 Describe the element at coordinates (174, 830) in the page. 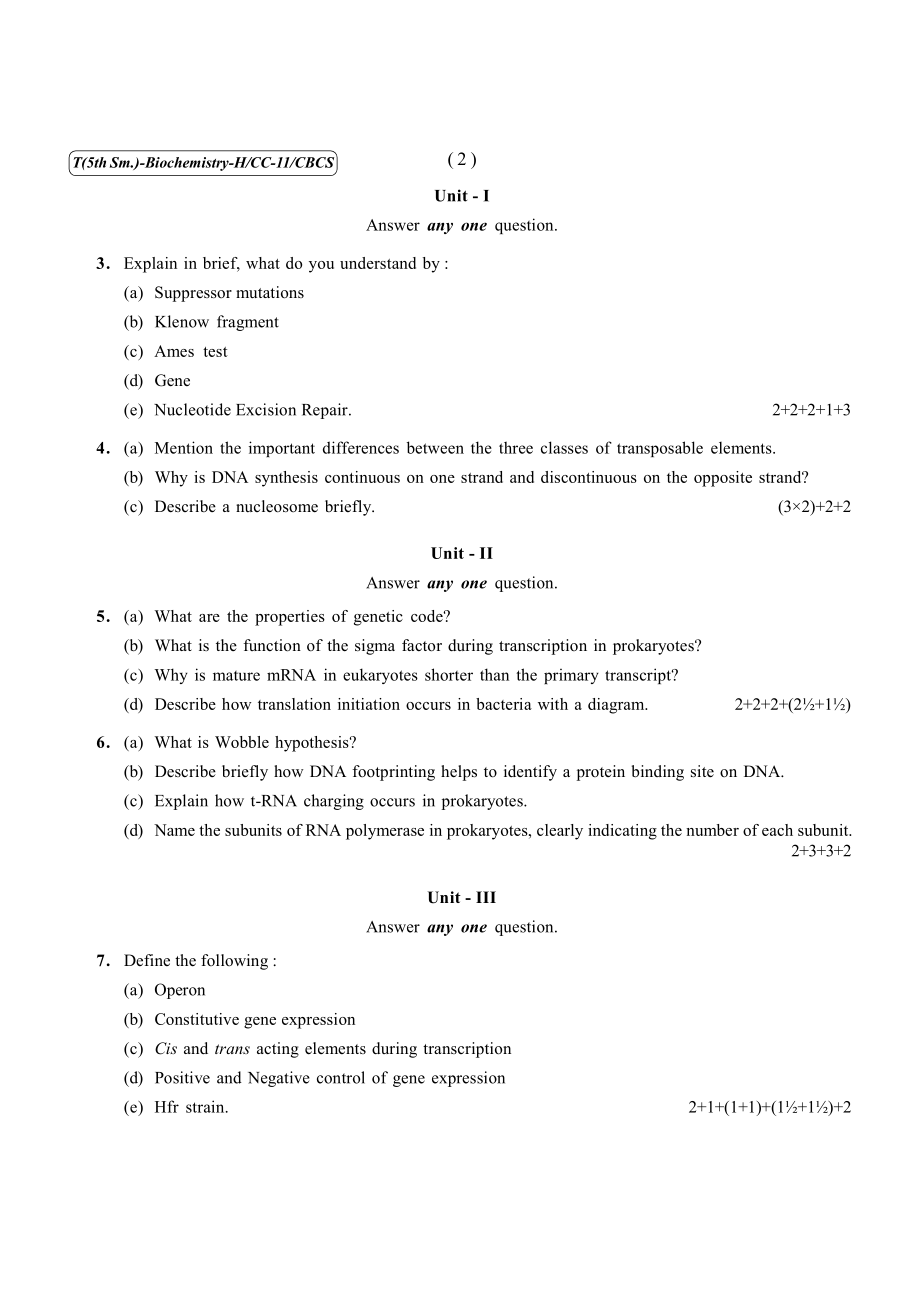

I see `Name` at that location.
